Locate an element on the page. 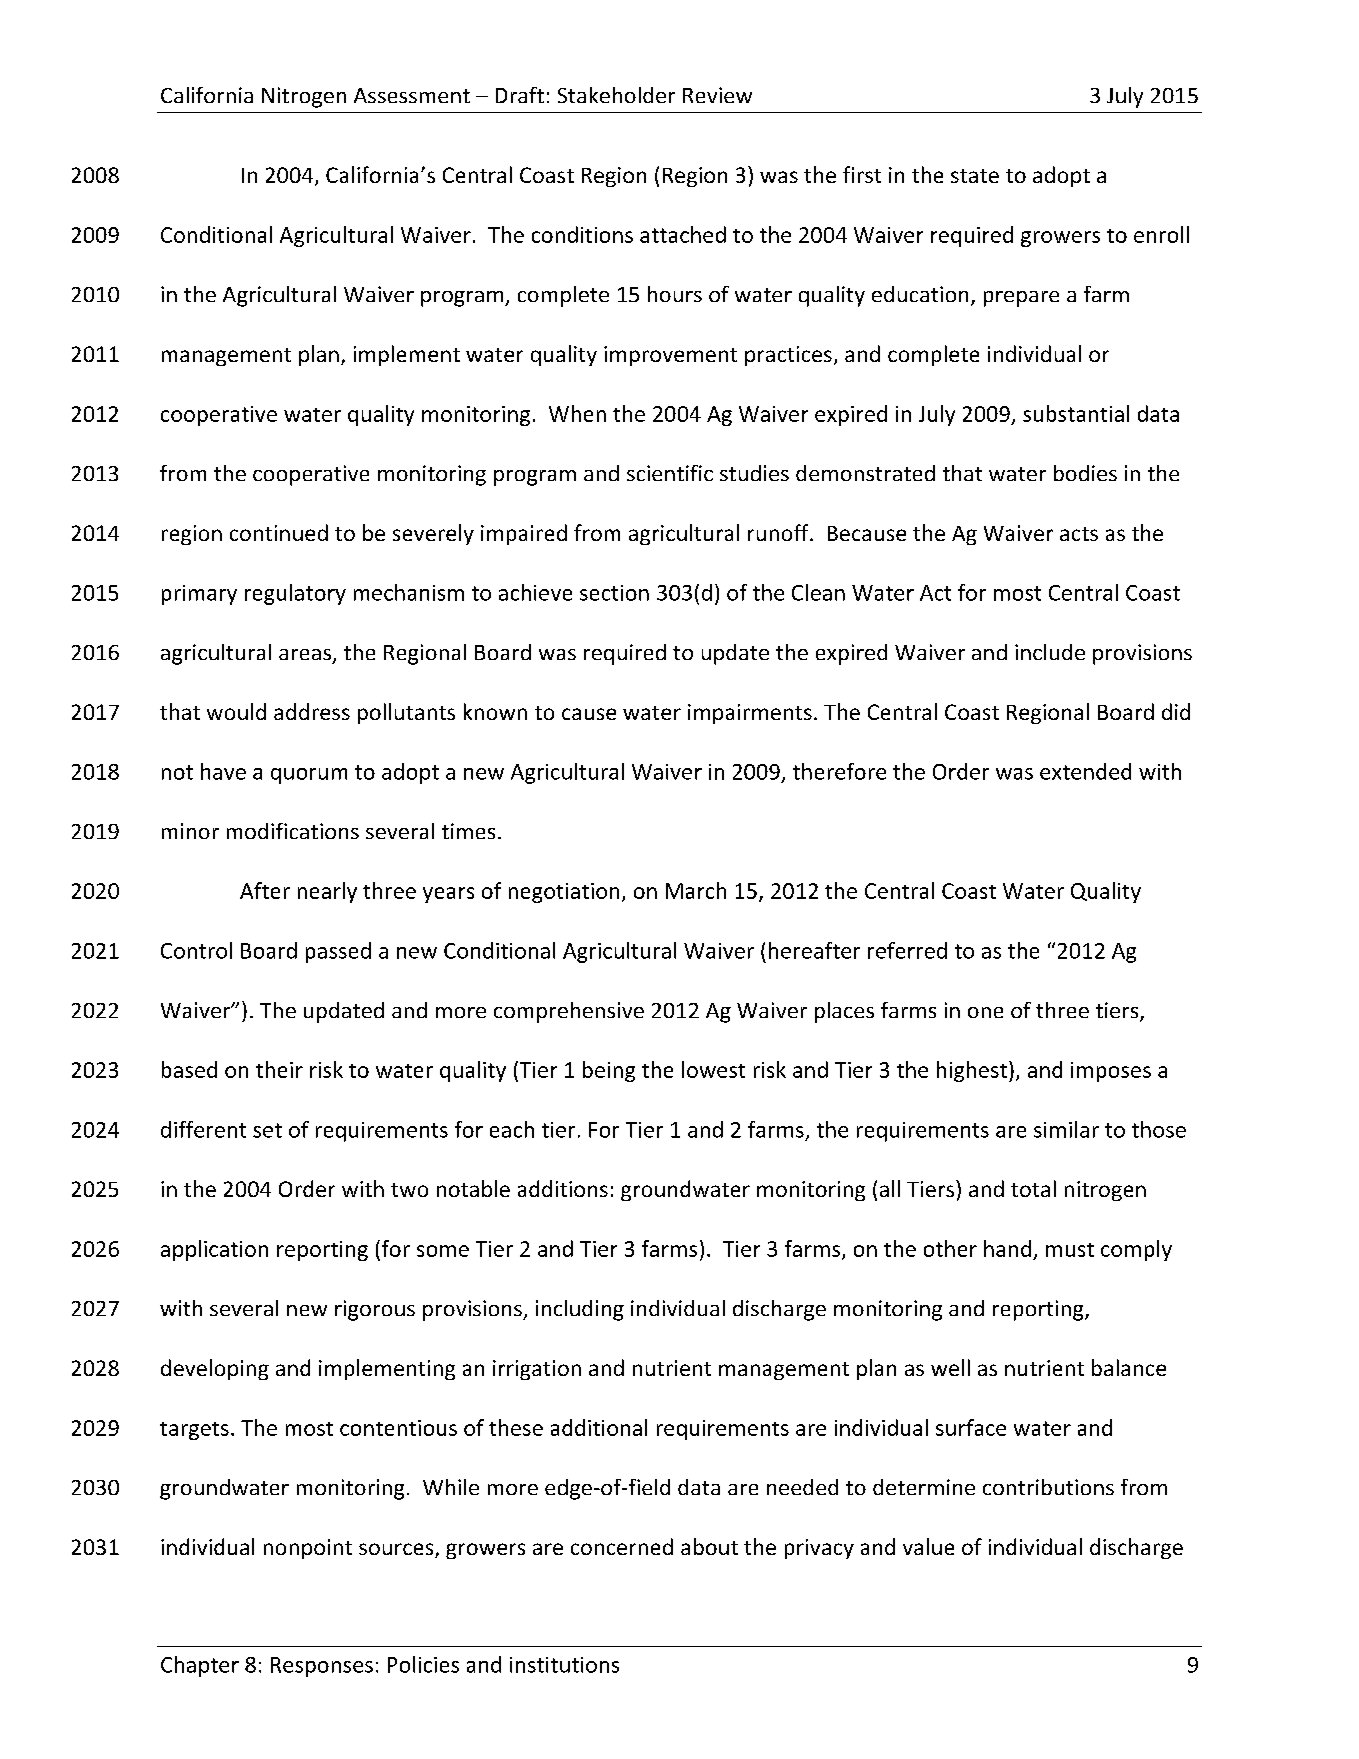 Image resolution: width=1359 pixels, height=1759 pixels. Assessment is located at coordinates (412, 95).
